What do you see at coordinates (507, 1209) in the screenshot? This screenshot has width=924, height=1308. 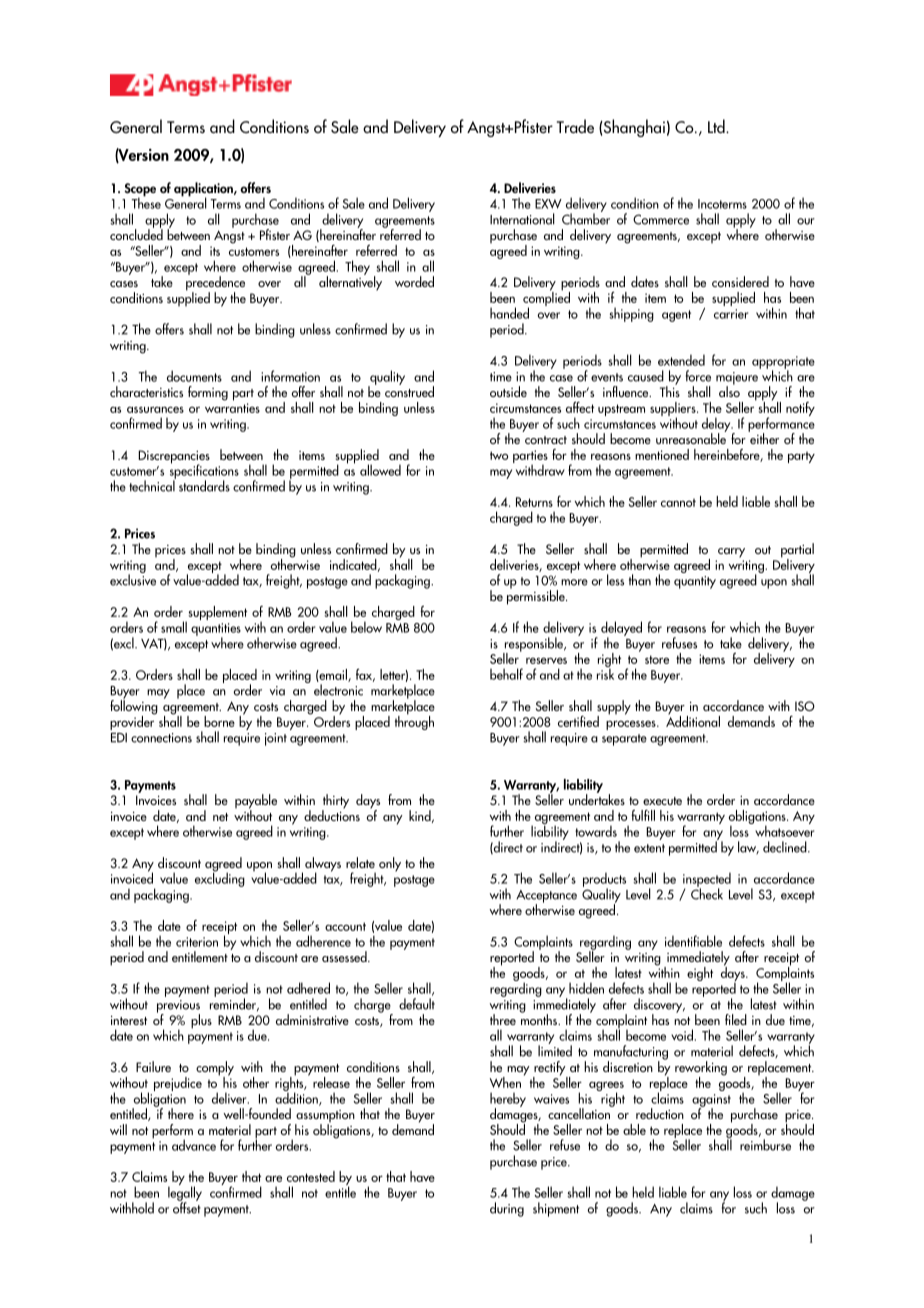 I see `during` at bounding box center [507, 1209].
